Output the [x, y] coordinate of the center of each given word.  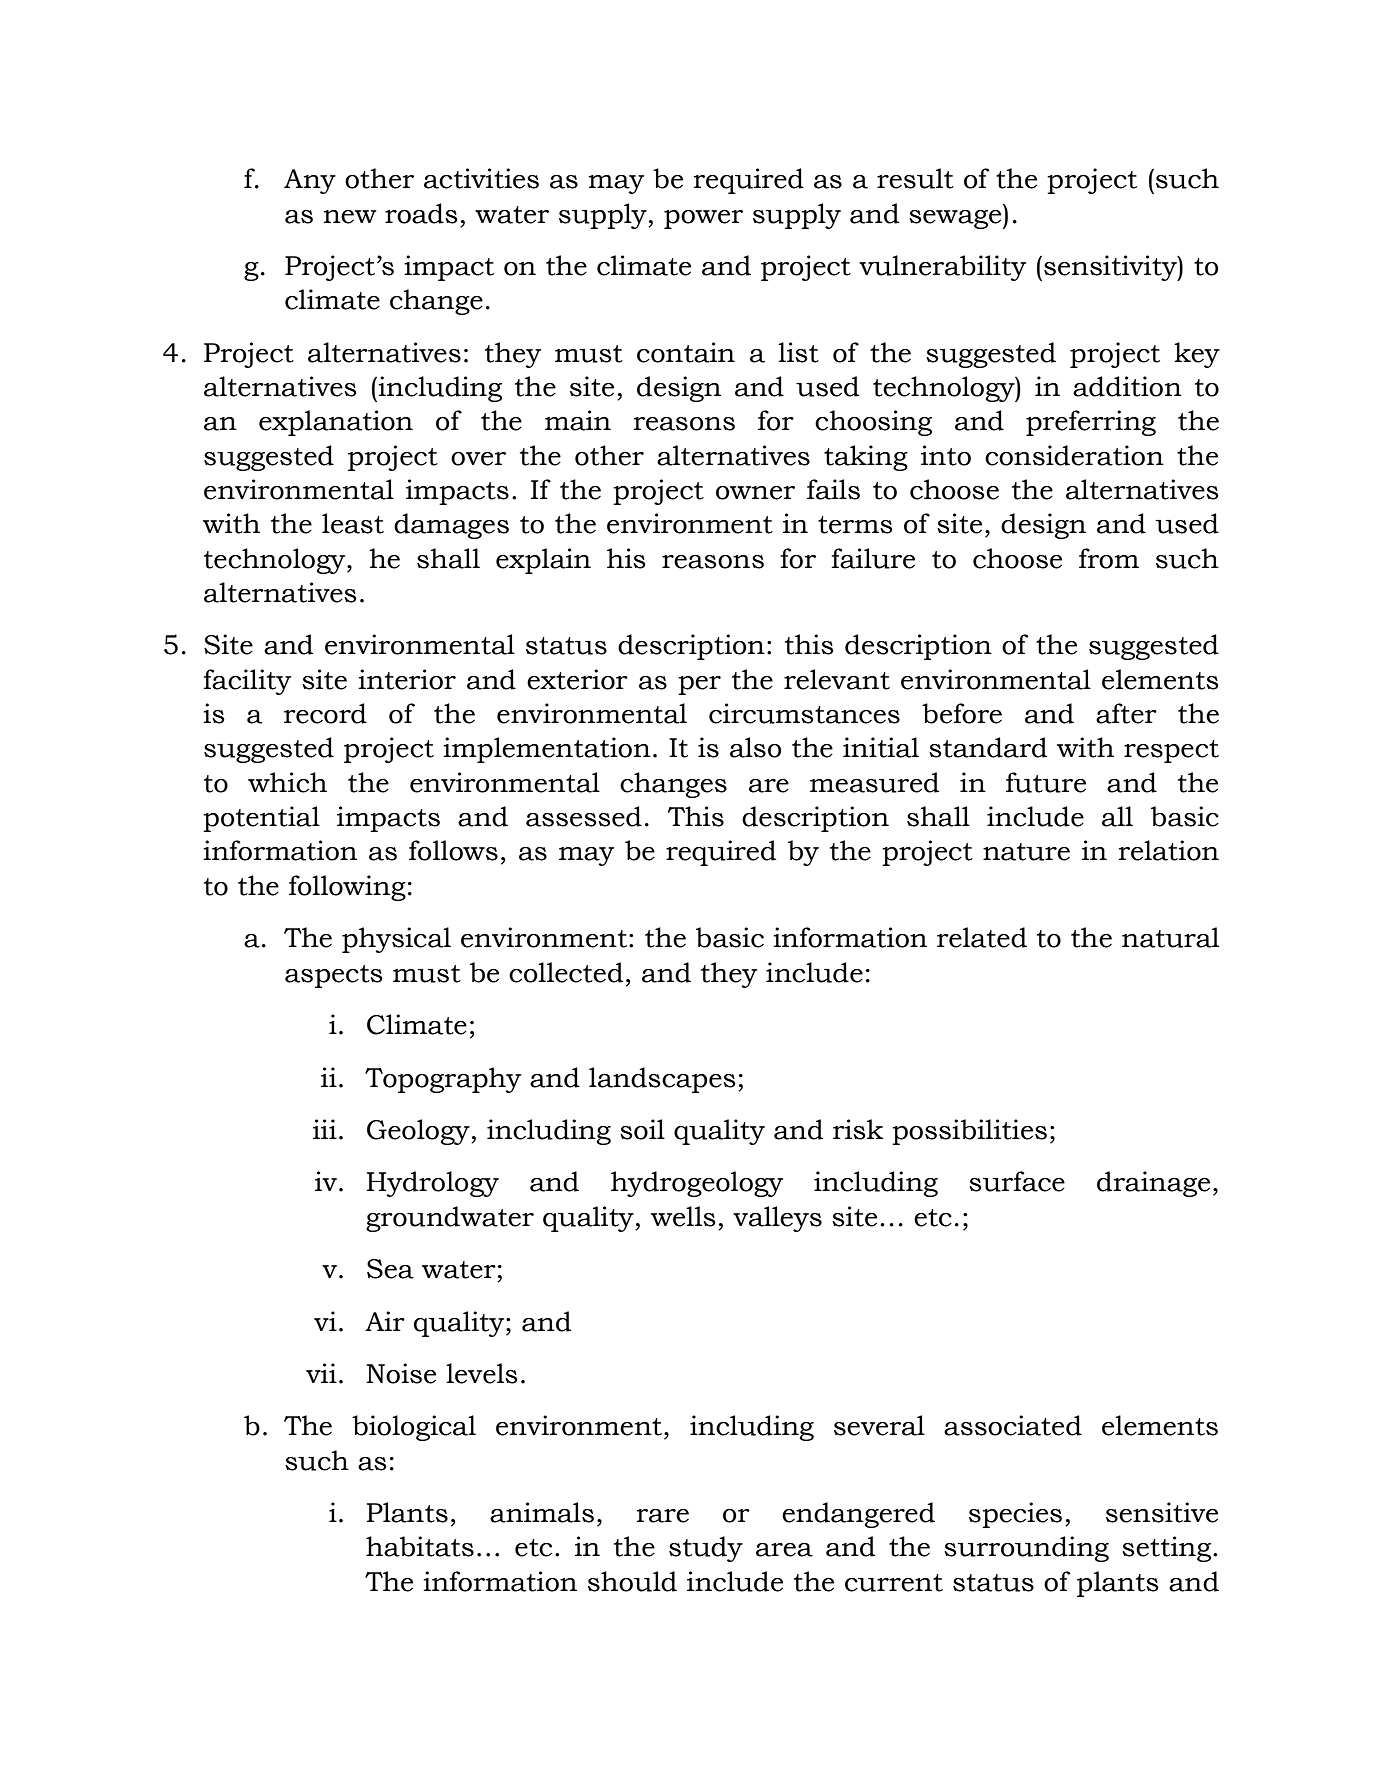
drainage [1153, 1184]
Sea [390, 1269]
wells [683, 1216]
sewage [956, 219]
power [703, 219]
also [756, 747]
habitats [420, 1546]
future [1046, 782]
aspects [334, 976]
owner [755, 493]
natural [1170, 937]
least [353, 523]
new [350, 217]
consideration [1074, 455]
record [325, 713]
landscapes [662, 1080]
